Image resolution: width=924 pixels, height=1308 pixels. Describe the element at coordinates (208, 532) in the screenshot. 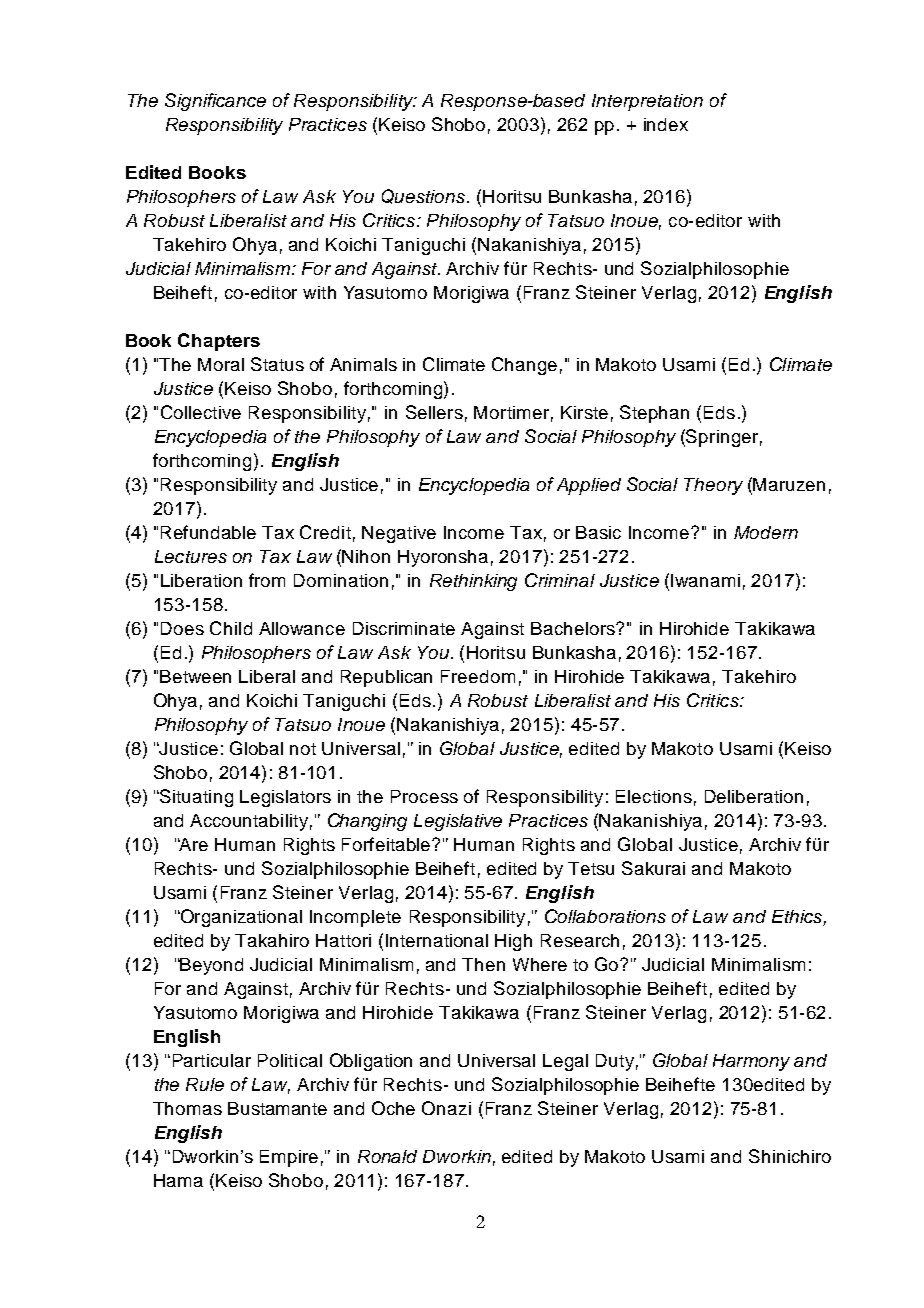

I see `Refundable` at that location.
